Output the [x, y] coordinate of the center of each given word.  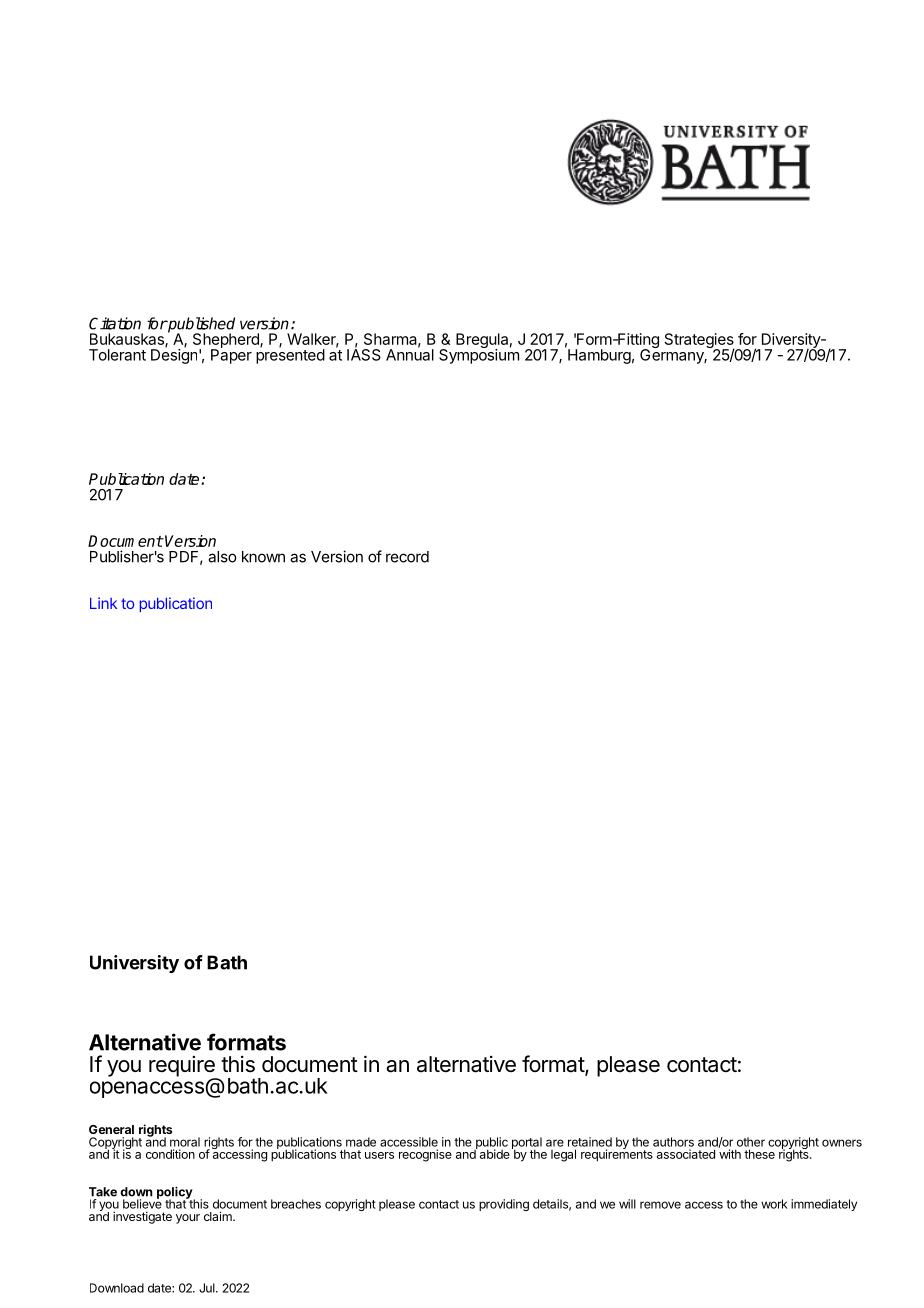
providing [504, 1205]
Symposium [479, 355]
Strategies [700, 342]
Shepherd [227, 342]
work [774, 1204]
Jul [208, 1288]
